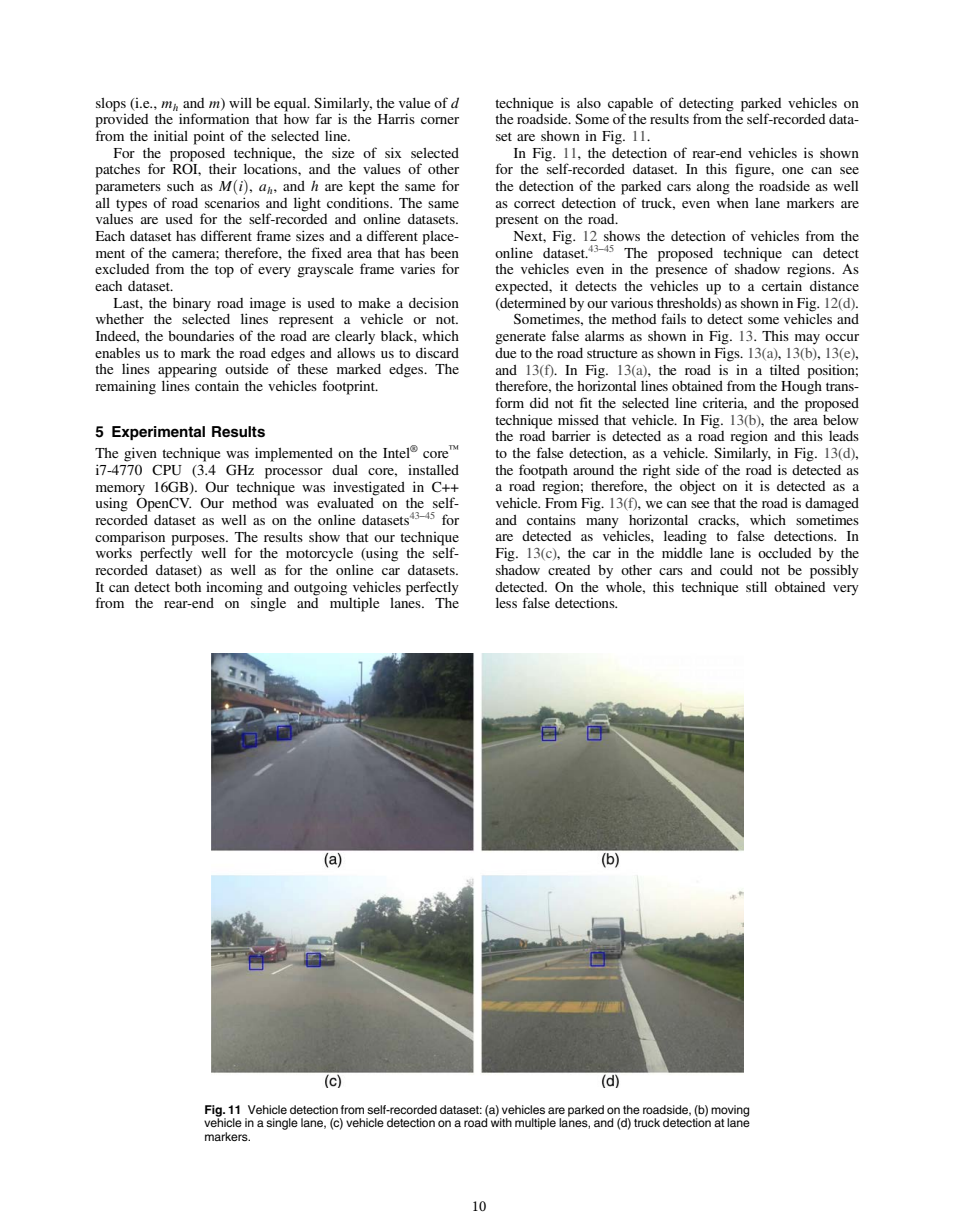  I want to click on still, so click(756, 586).
